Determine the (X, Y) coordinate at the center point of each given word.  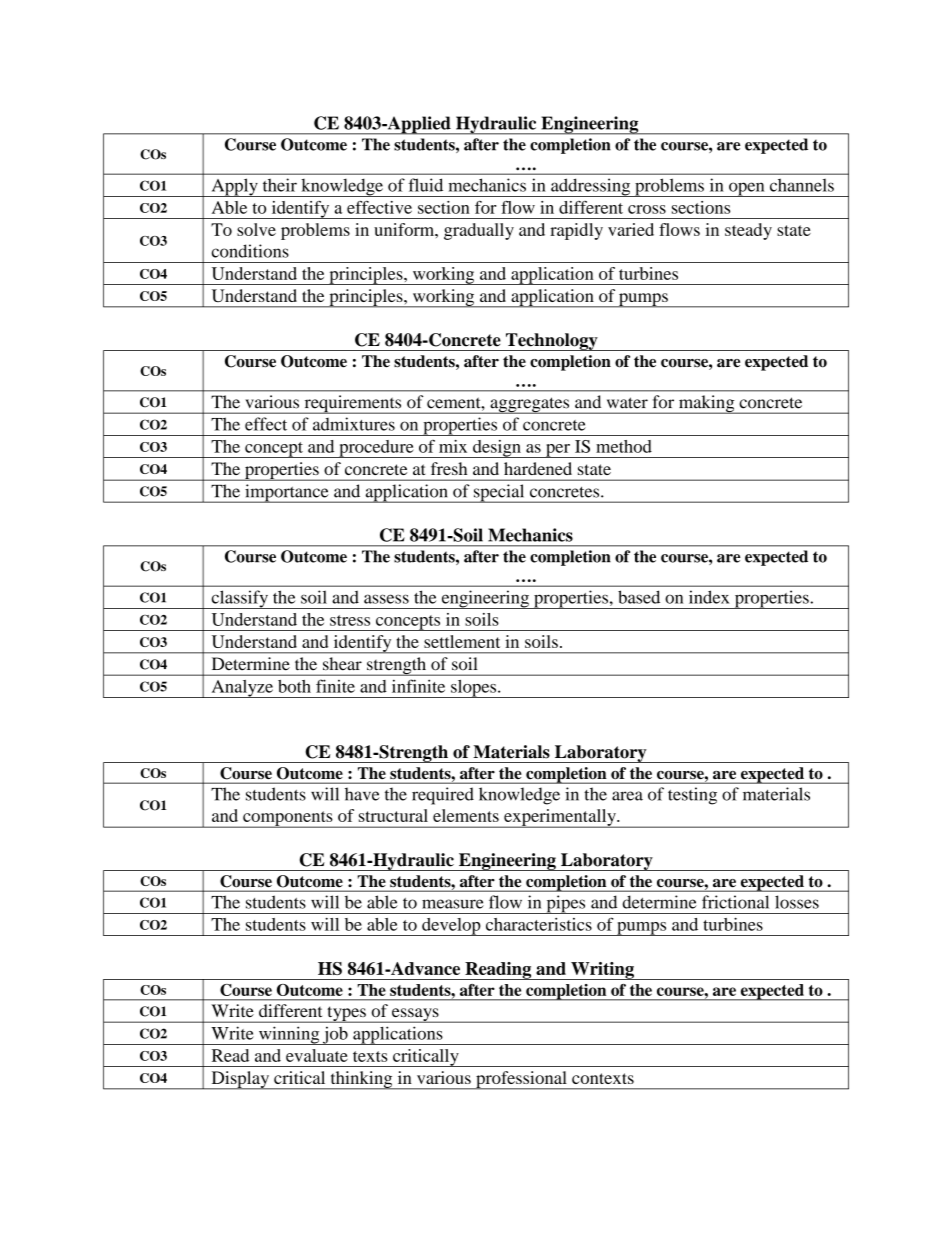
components (288, 819)
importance (287, 493)
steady (748, 231)
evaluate (317, 1055)
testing (692, 796)
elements (466, 815)
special (499, 493)
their (280, 185)
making (707, 404)
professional (521, 1080)
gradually (479, 231)
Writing (602, 971)
